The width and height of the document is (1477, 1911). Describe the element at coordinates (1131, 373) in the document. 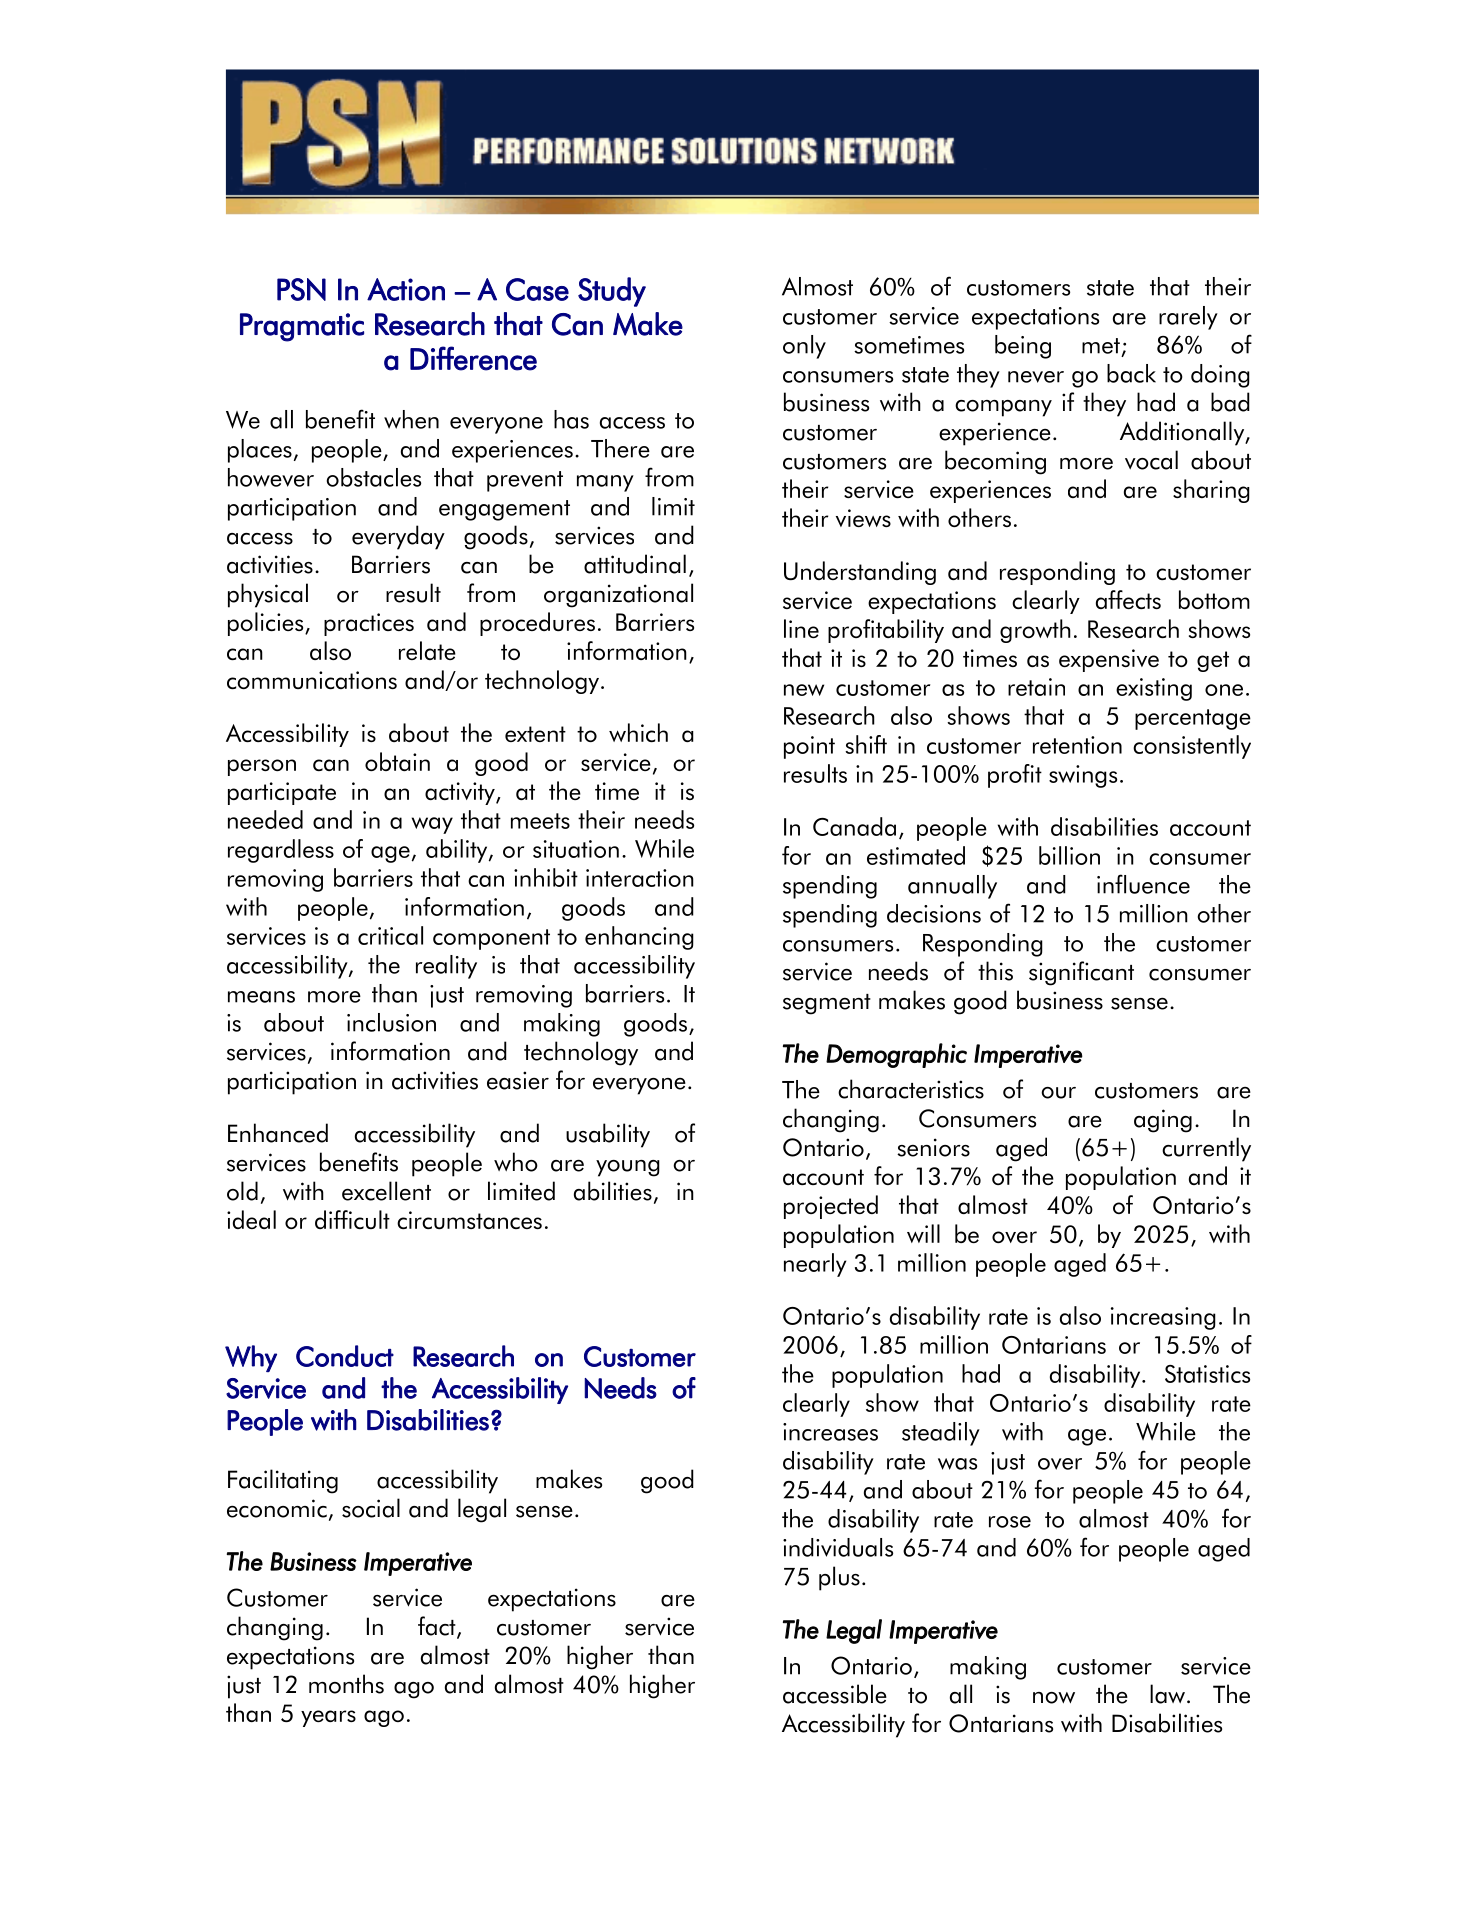

I see `back` at that location.
